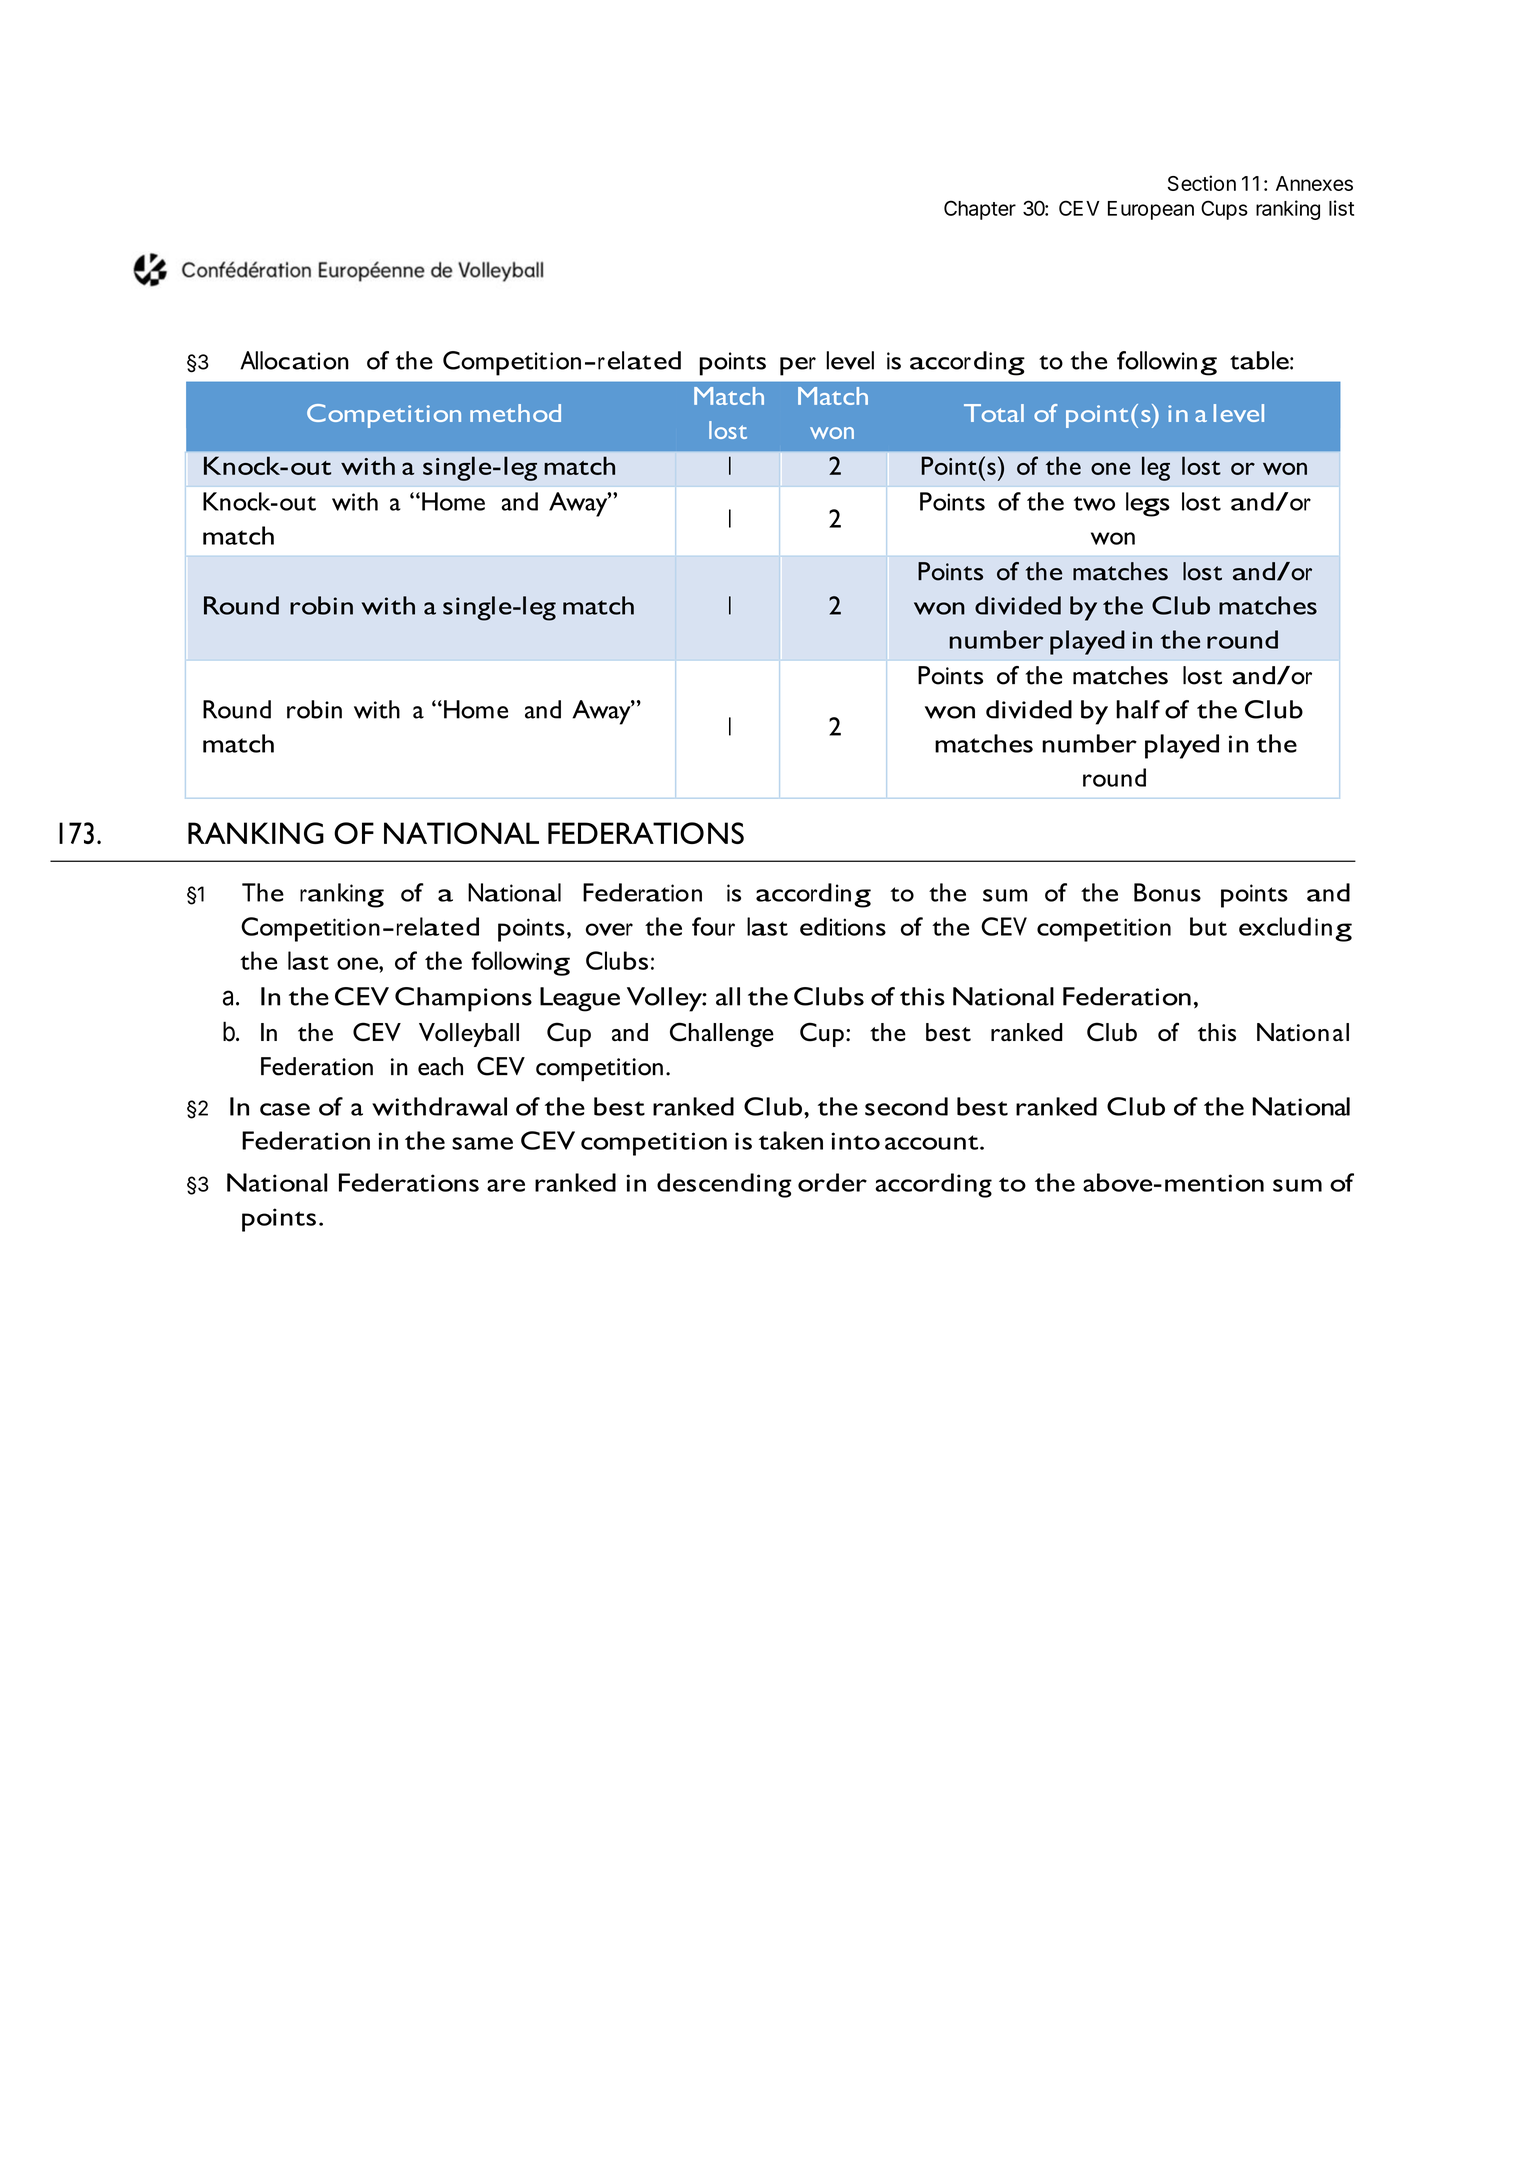  I want to click on same, so click(482, 1143).
